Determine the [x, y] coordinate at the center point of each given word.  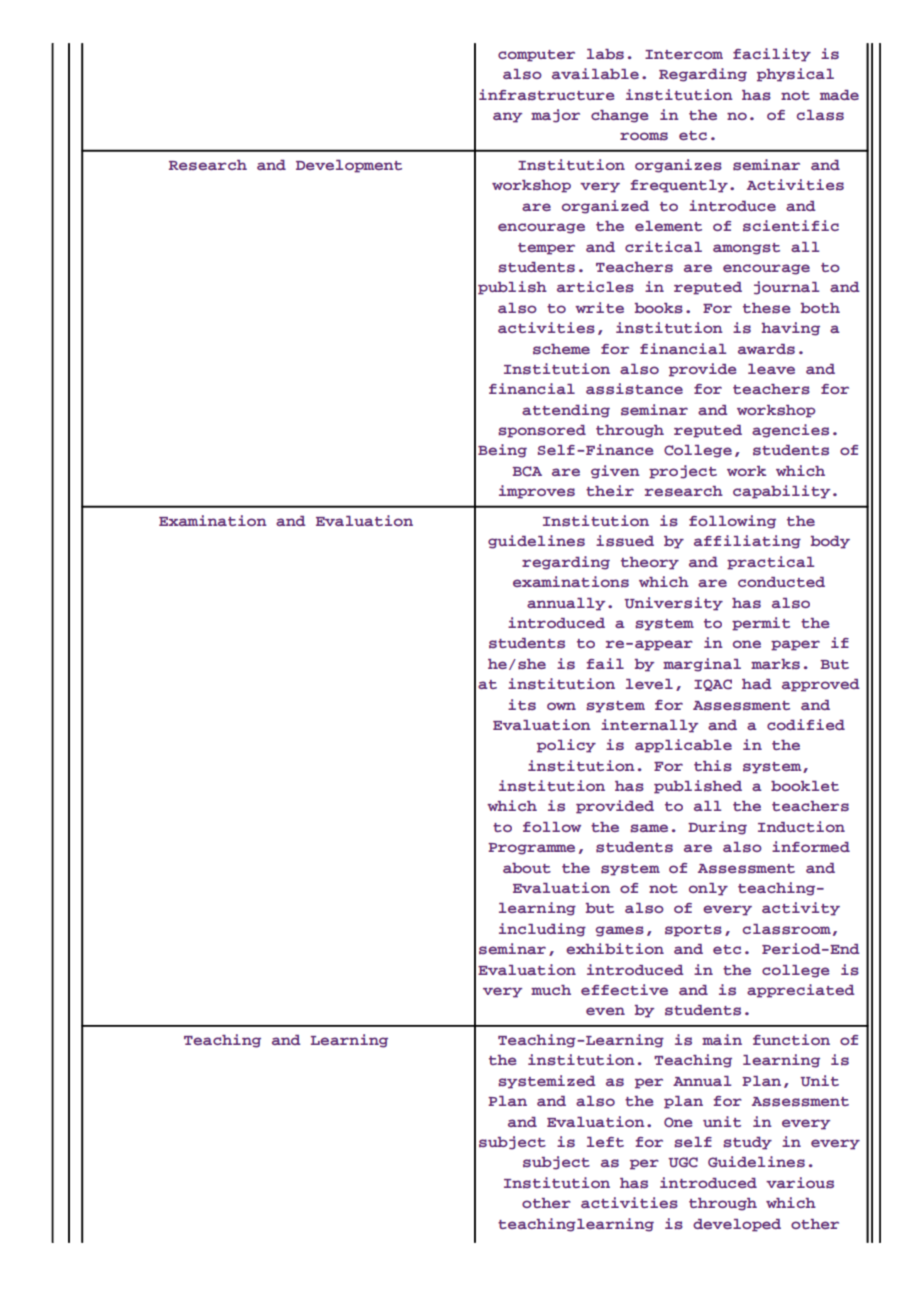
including [542, 930]
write [599, 307]
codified [806, 724]
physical [795, 75]
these [766, 308]
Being [502, 451]
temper [546, 249]
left [605, 1142]
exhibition [615, 948]
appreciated [801, 991]
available [595, 73]
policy [566, 746]
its [522, 704]
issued [625, 541]
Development [349, 166]
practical [770, 563]
